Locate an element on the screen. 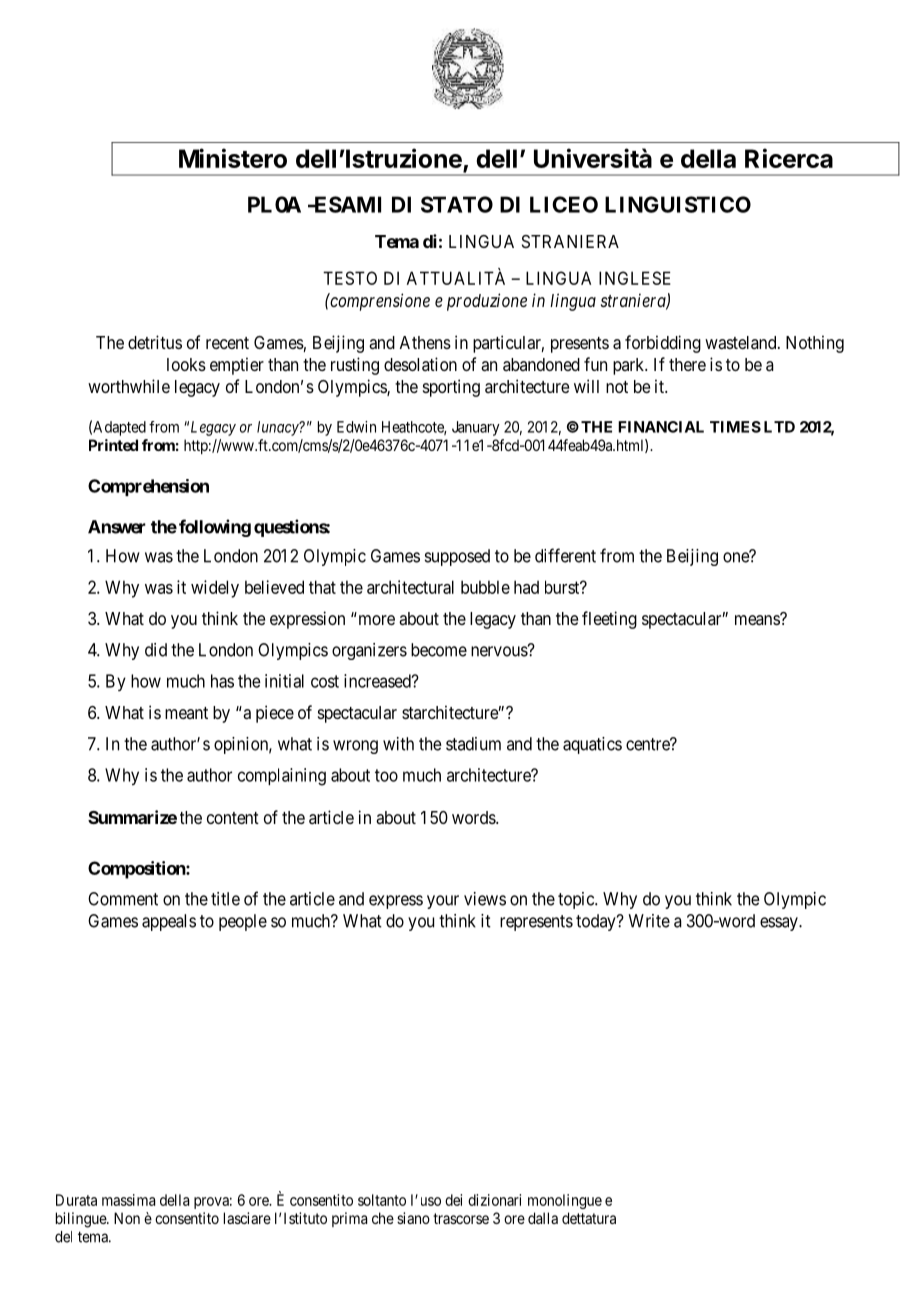 The image size is (924, 1308). bubble is located at coordinates (485, 587).
